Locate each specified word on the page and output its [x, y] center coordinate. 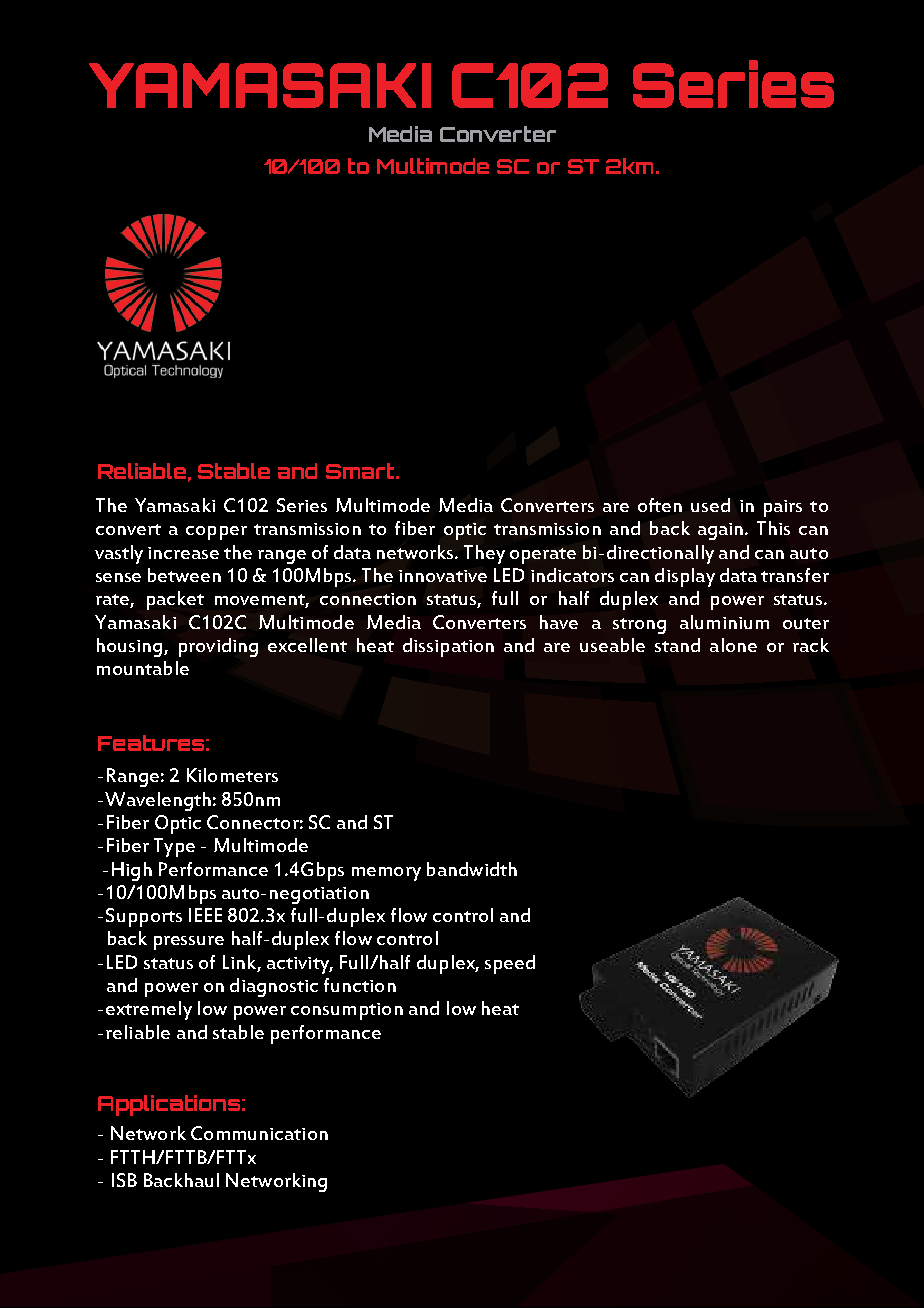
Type [174, 847]
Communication [259, 1133]
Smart [361, 471]
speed [510, 964]
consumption [347, 1011]
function [360, 985]
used [710, 505]
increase [183, 553]
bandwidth [472, 869]
